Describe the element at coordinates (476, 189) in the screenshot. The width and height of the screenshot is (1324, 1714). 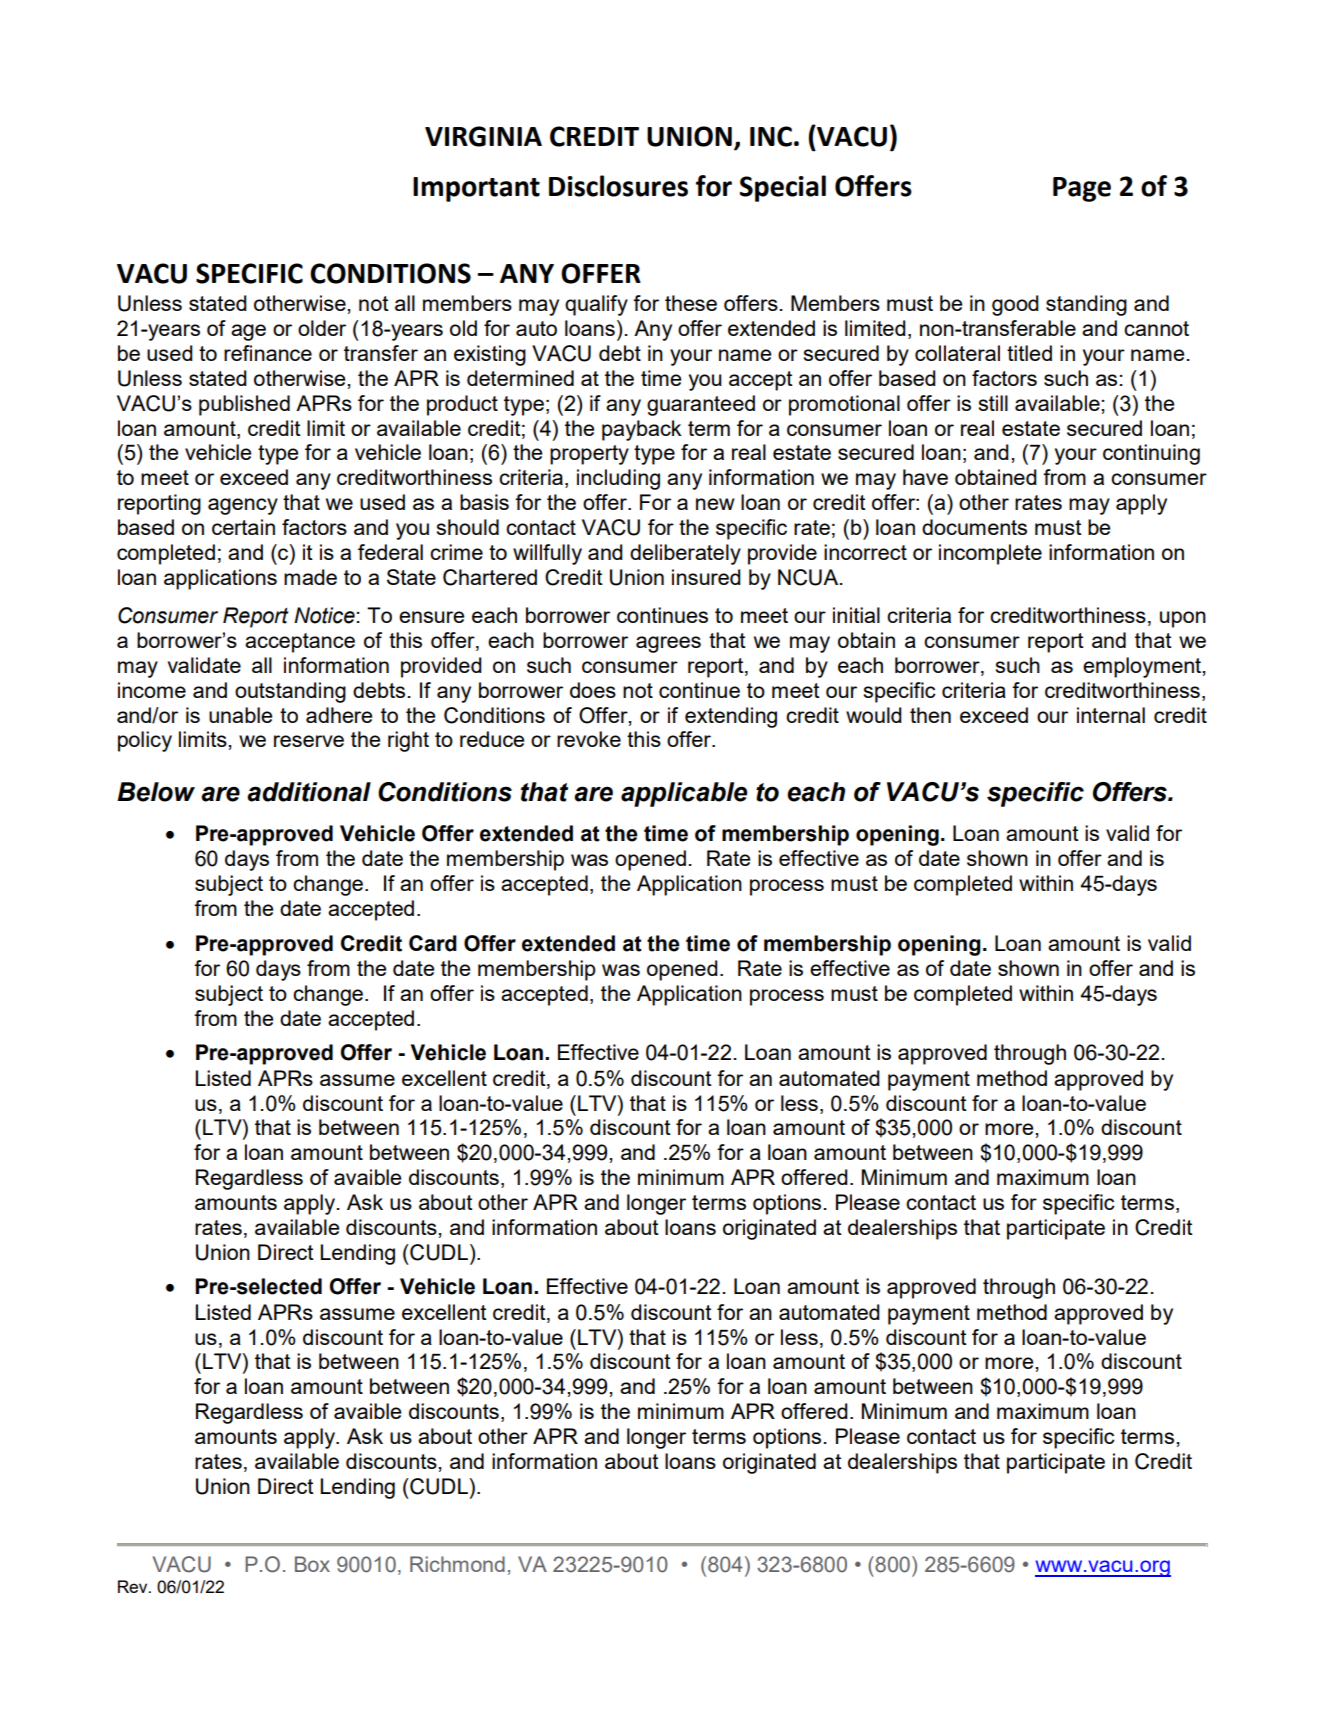
I see `Important` at that location.
